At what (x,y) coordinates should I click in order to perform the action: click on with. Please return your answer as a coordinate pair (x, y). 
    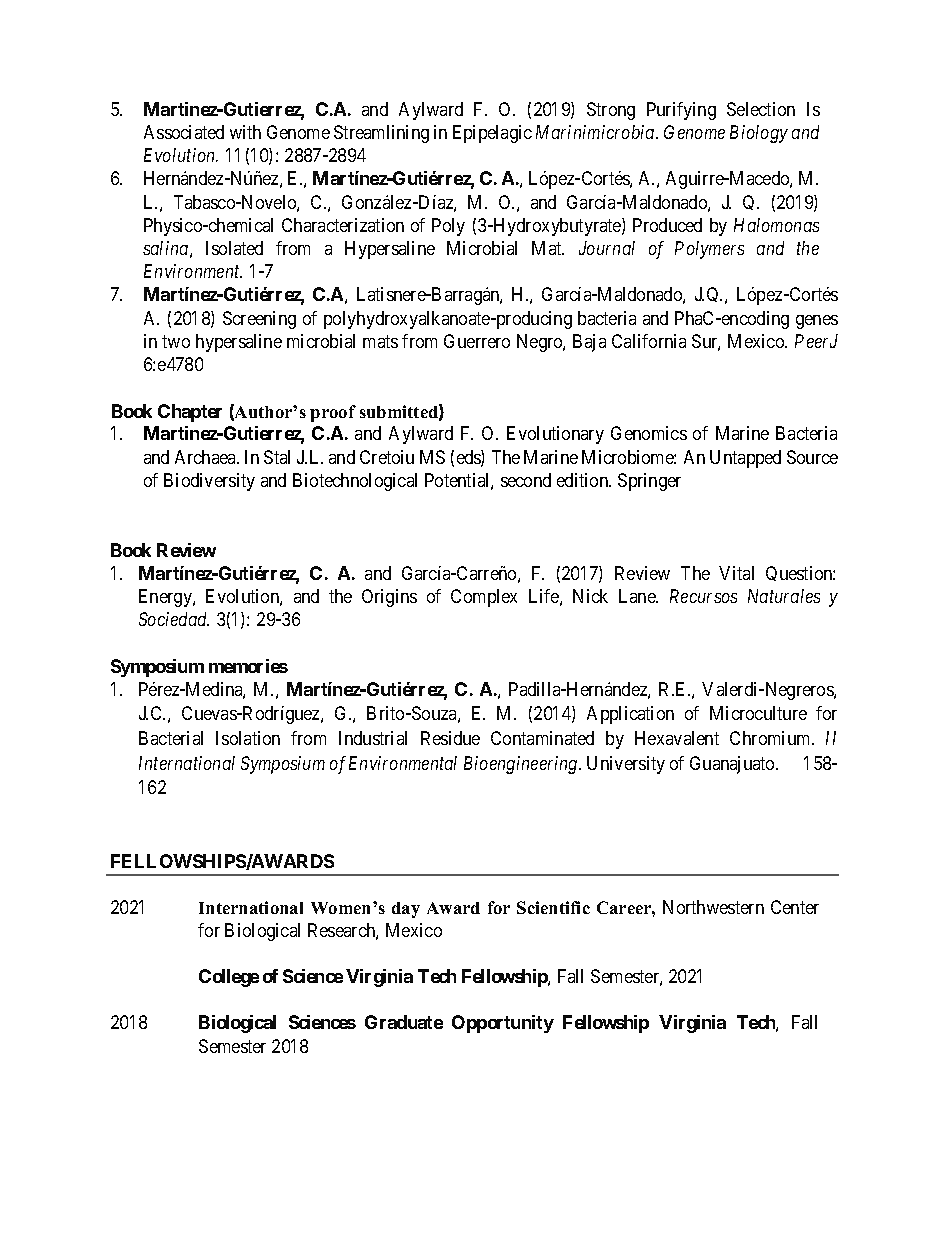
    Looking at the image, I should click on (245, 132).
